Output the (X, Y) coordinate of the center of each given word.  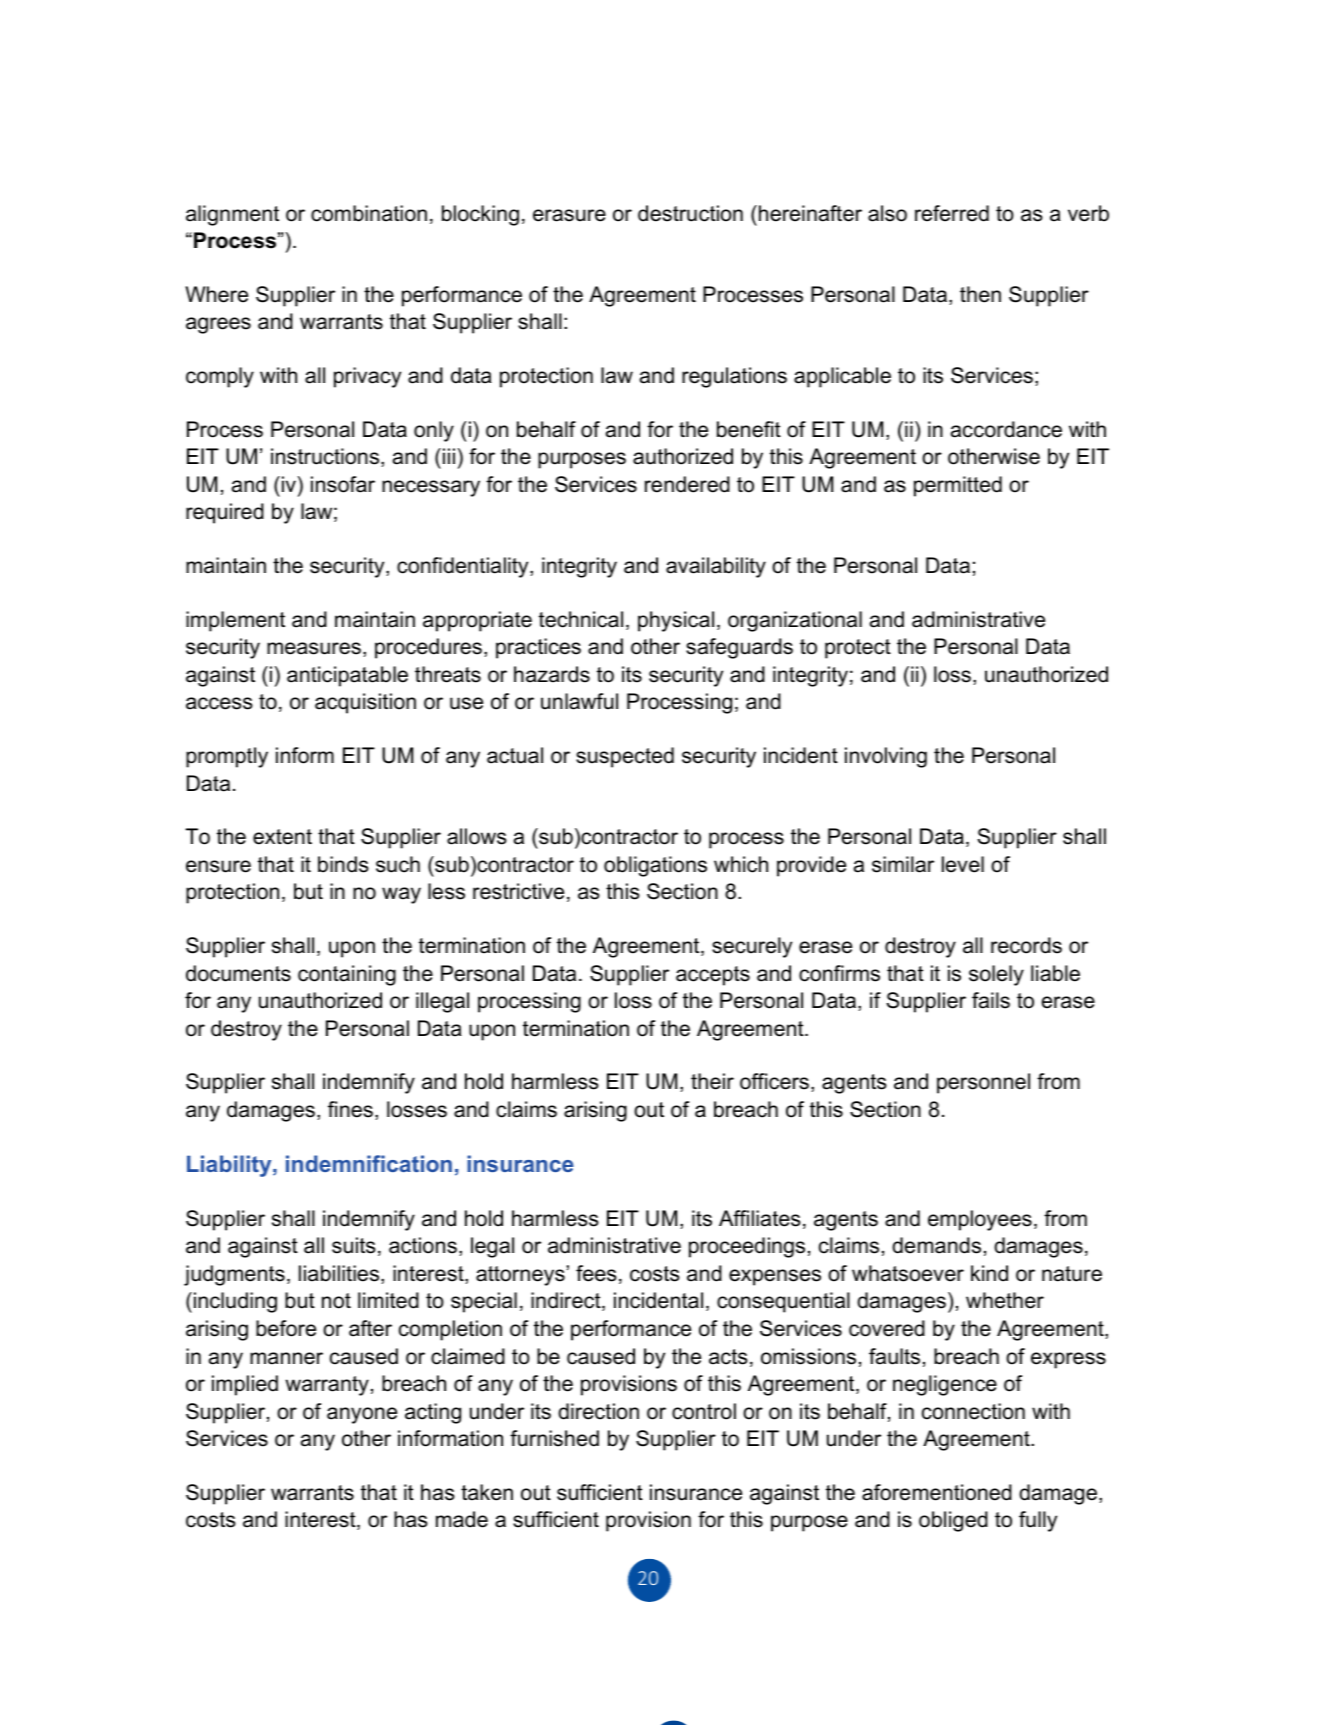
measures (314, 648)
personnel (983, 1083)
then (980, 294)
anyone (362, 1415)
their (712, 1081)
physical (676, 621)
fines (350, 1109)
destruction (690, 213)
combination (369, 213)
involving (886, 757)
